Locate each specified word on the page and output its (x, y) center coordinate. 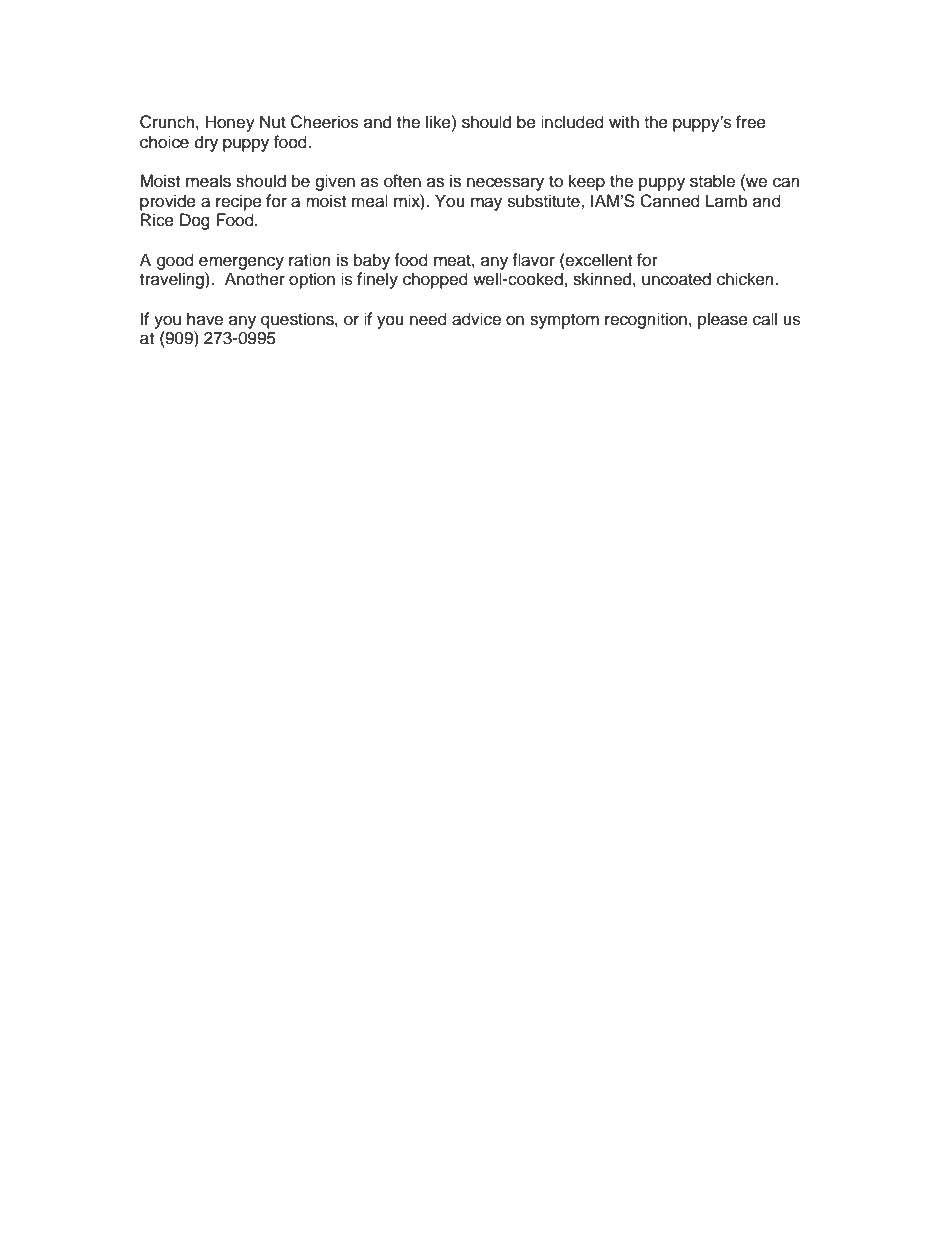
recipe (239, 202)
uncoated (676, 279)
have (205, 319)
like (439, 122)
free (751, 122)
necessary (505, 184)
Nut (273, 122)
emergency (241, 263)
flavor (533, 260)
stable (712, 181)
